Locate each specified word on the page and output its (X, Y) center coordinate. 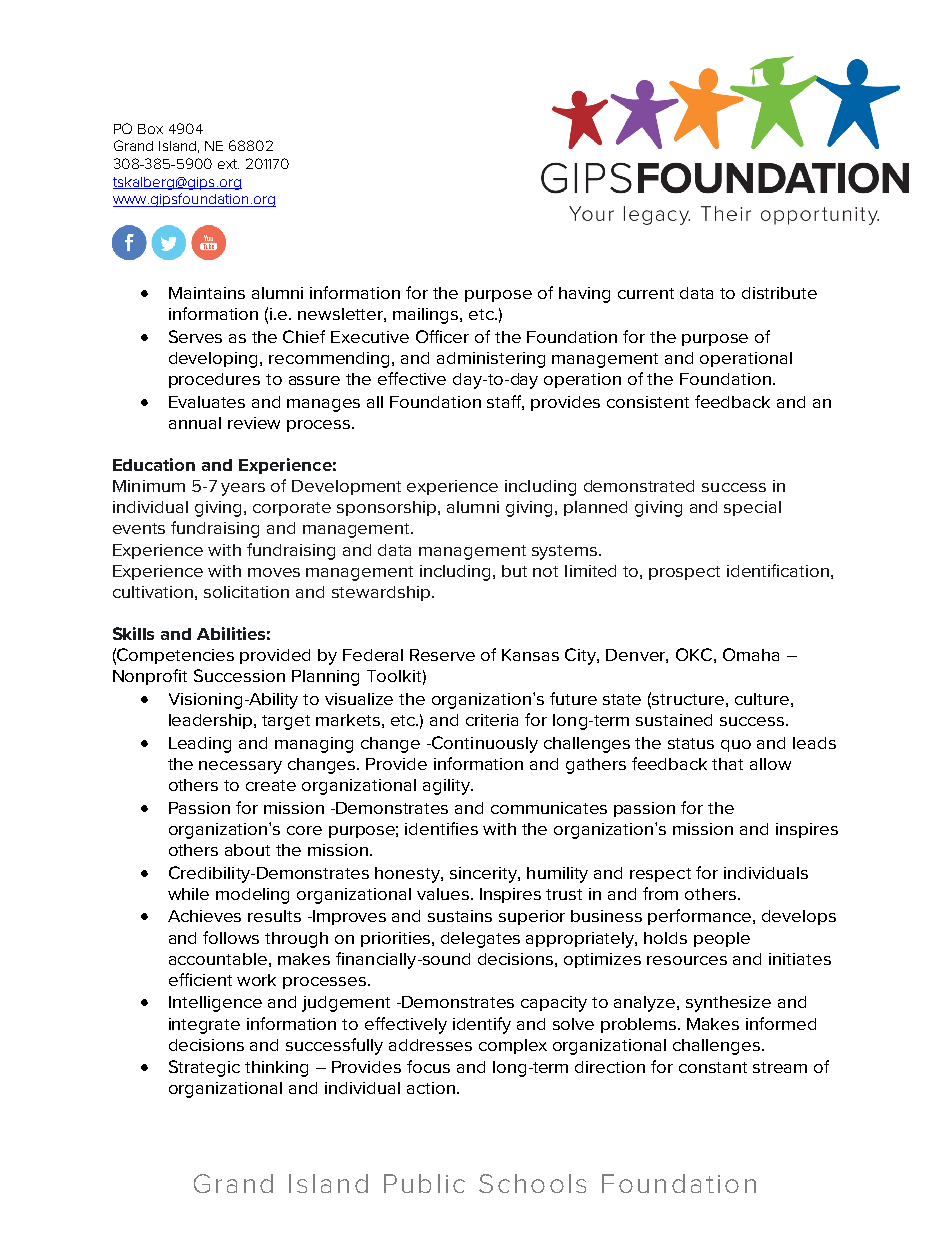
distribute (779, 293)
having (584, 295)
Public (424, 1183)
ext (228, 164)
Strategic (204, 1068)
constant (713, 1067)
